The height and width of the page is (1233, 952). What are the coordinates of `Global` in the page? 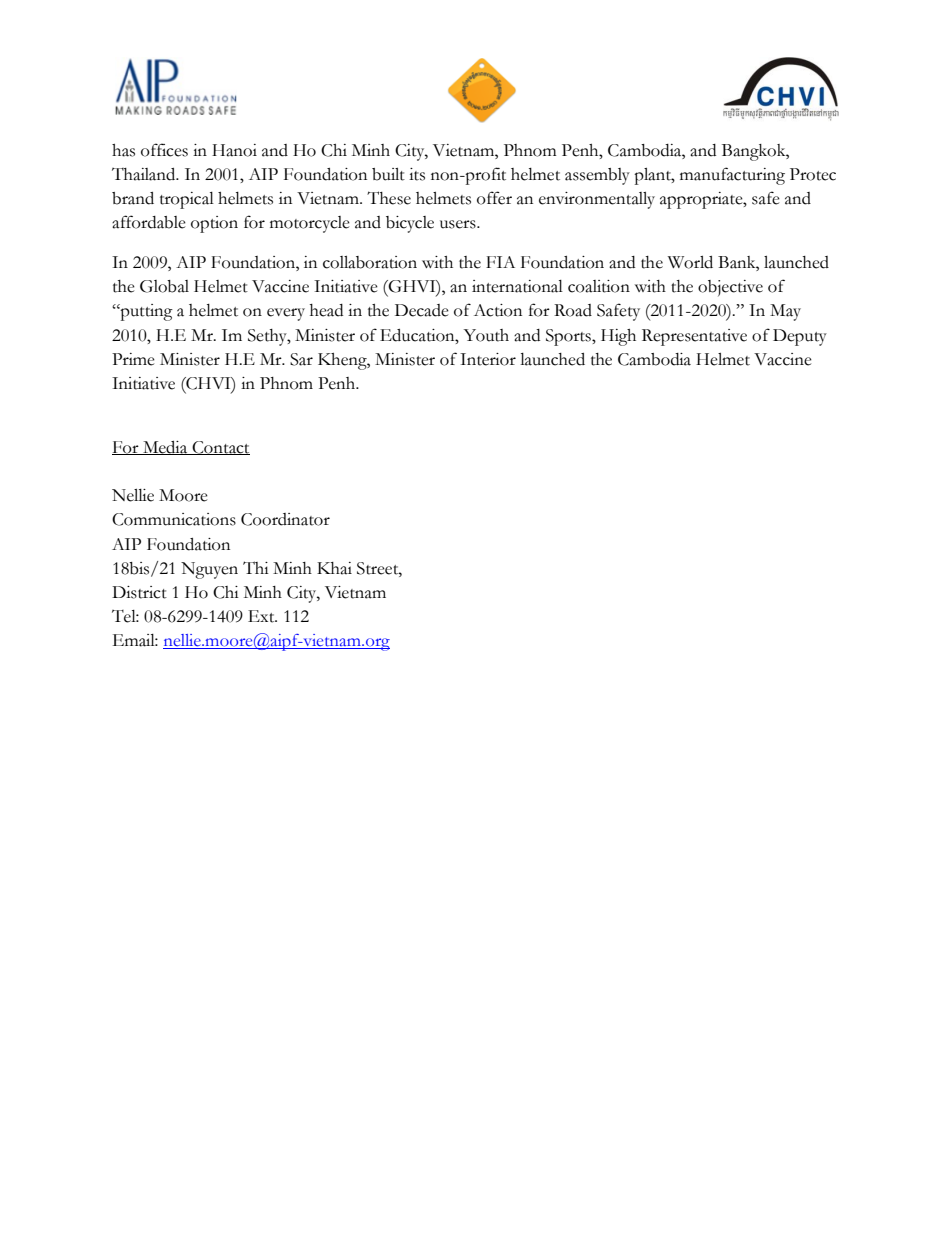 It's located at (164, 286).
